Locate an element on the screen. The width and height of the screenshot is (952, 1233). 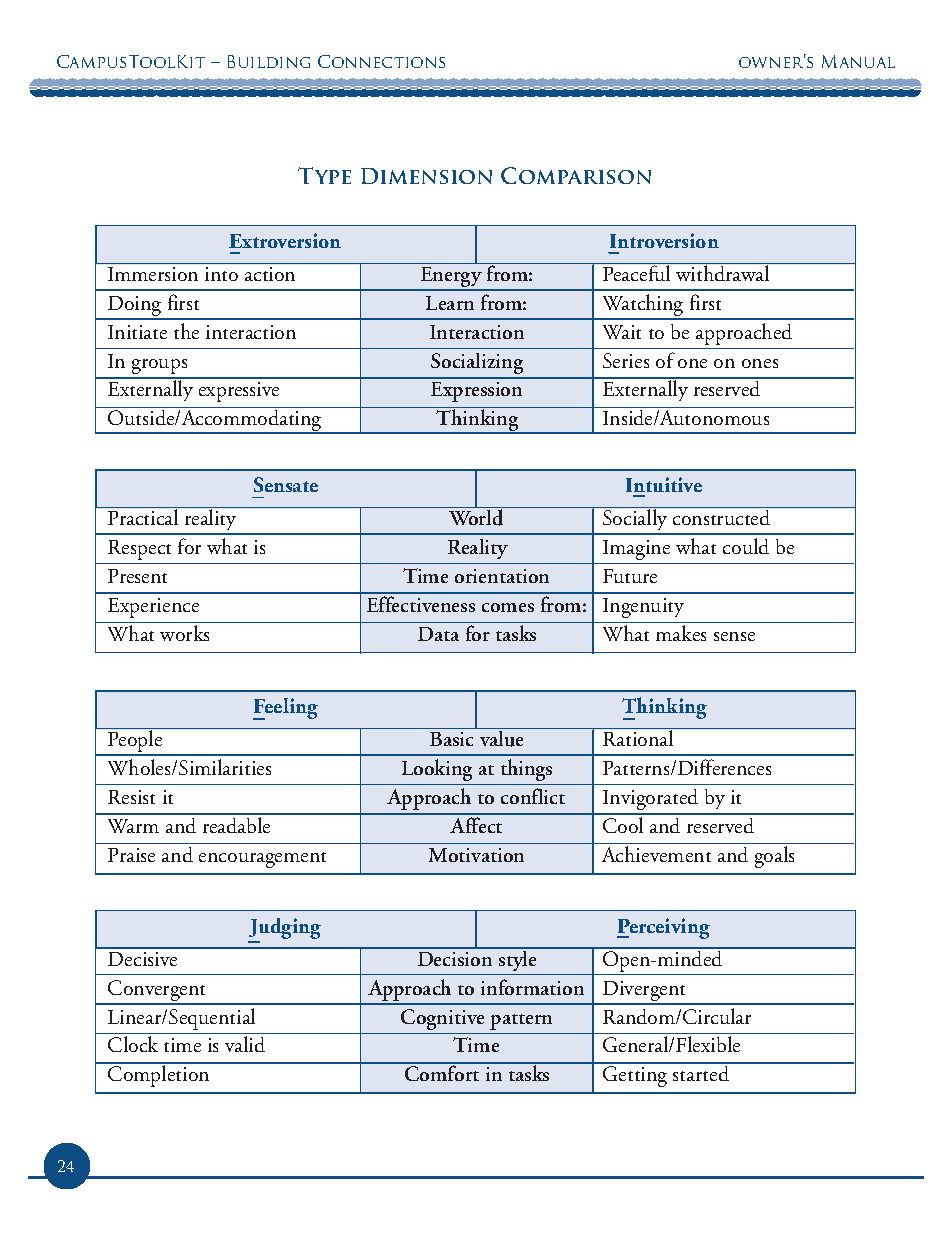
orientation is located at coordinates (502, 576).
